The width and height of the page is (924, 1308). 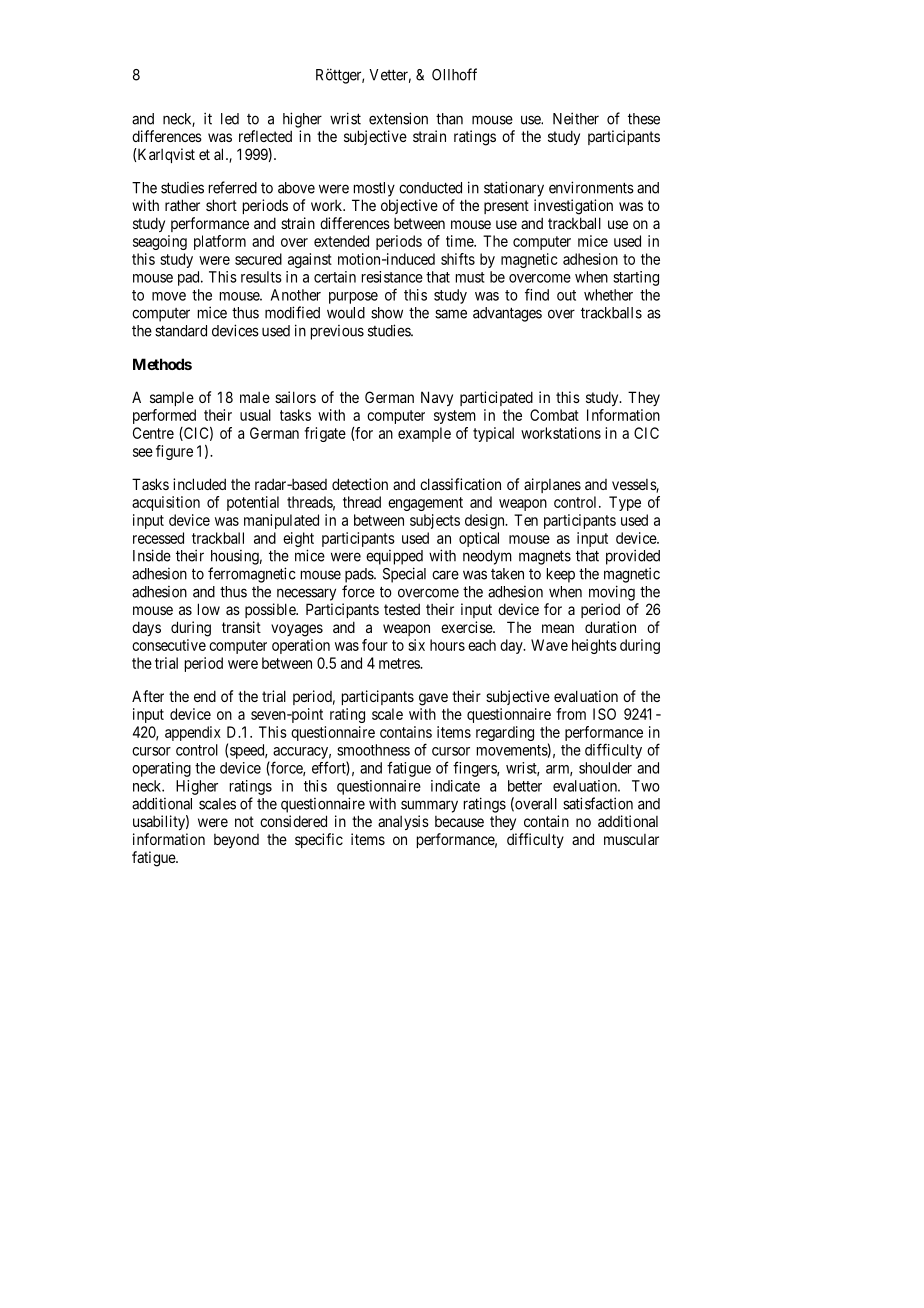 What do you see at coordinates (612, 593) in the page?
I see `moving` at bounding box center [612, 593].
